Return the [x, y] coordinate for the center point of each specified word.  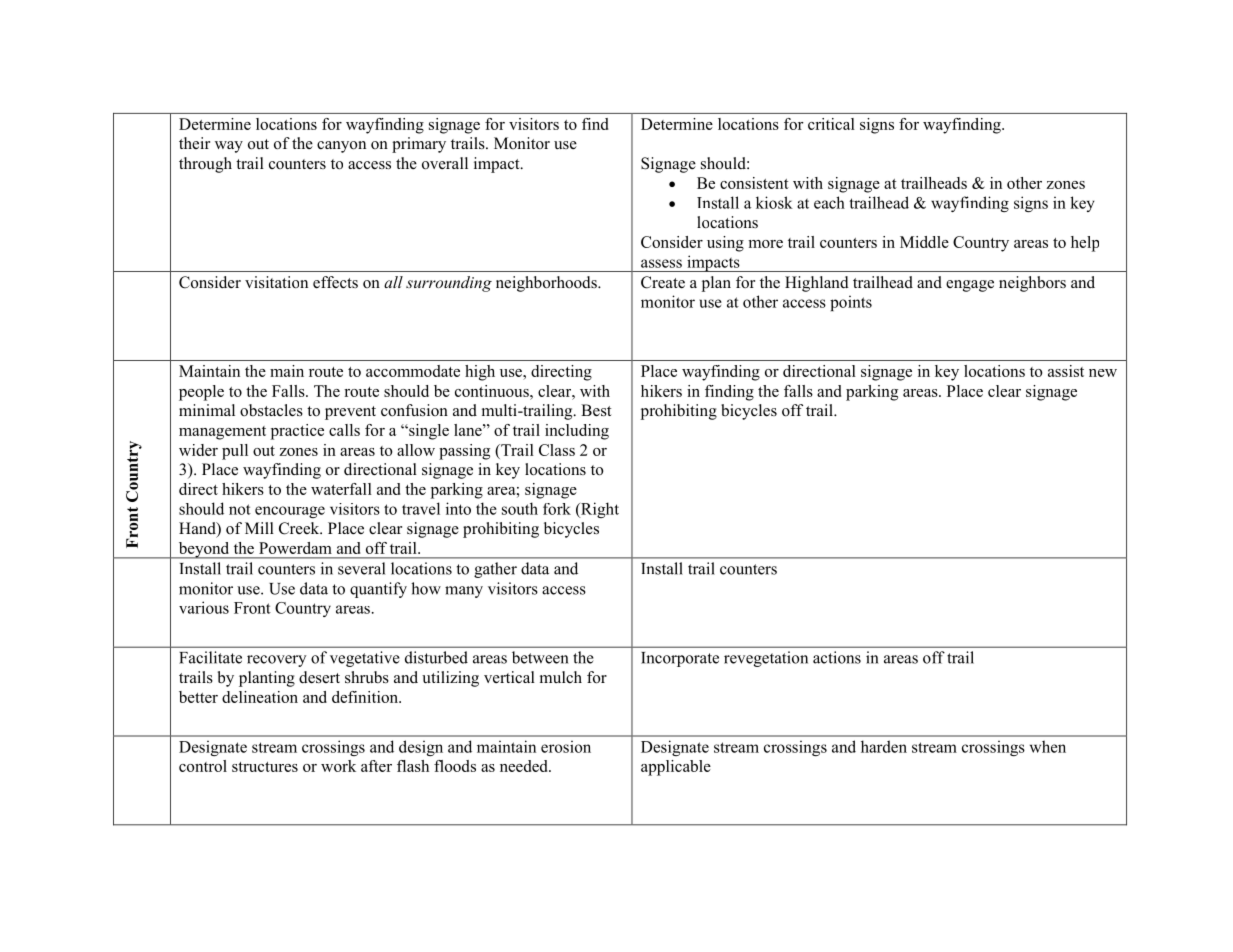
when [1048, 746]
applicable [676, 768]
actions [837, 657]
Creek [300, 528]
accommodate [413, 371]
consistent [754, 183]
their [194, 143]
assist [1066, 371]
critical [831, 124]
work [338, 766]
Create [663, 282]
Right [599, 510]
